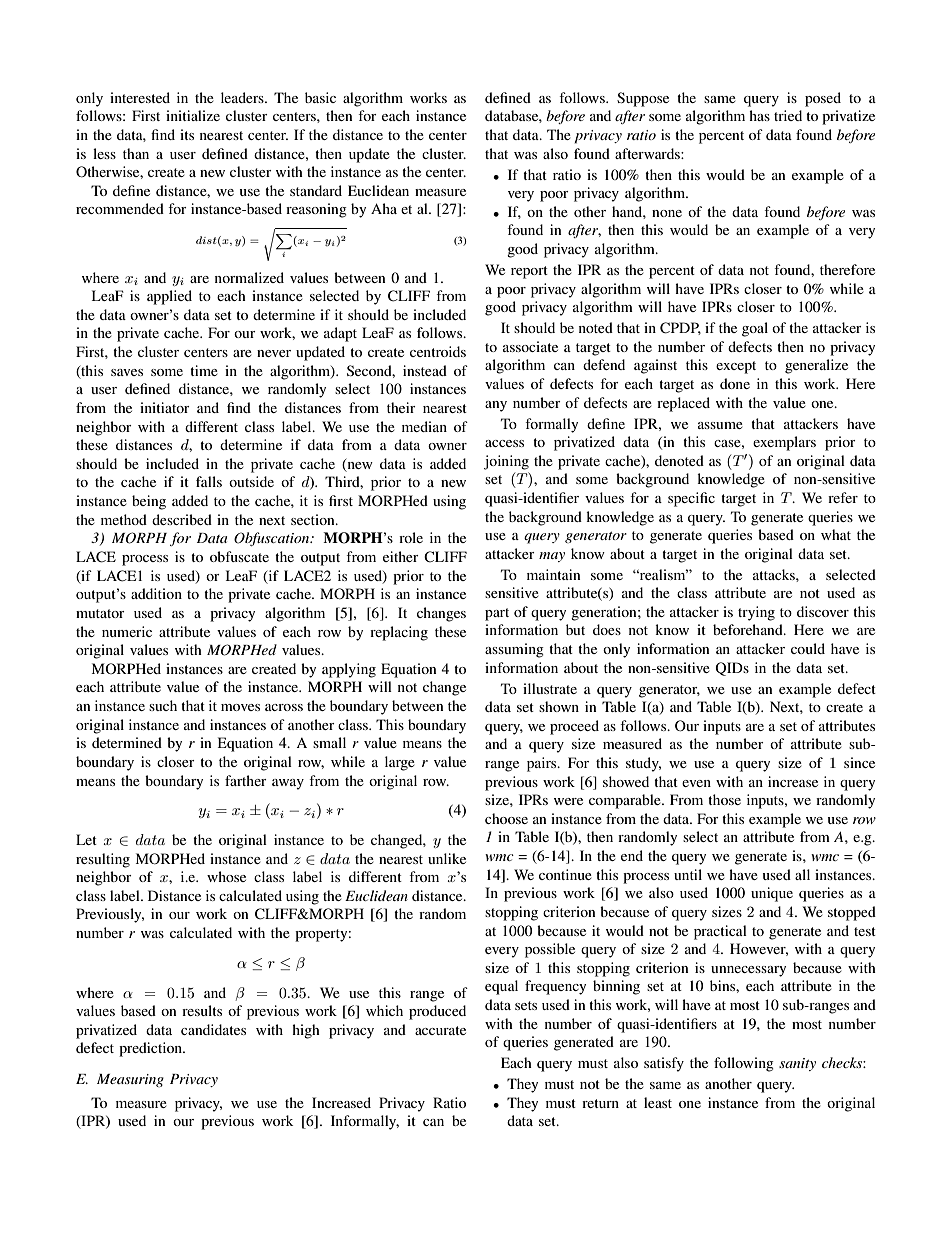 The height and width of the image is (1233, 952). Describe the element at coordinates (756, 613) in the image. I see `trying` at that location.
